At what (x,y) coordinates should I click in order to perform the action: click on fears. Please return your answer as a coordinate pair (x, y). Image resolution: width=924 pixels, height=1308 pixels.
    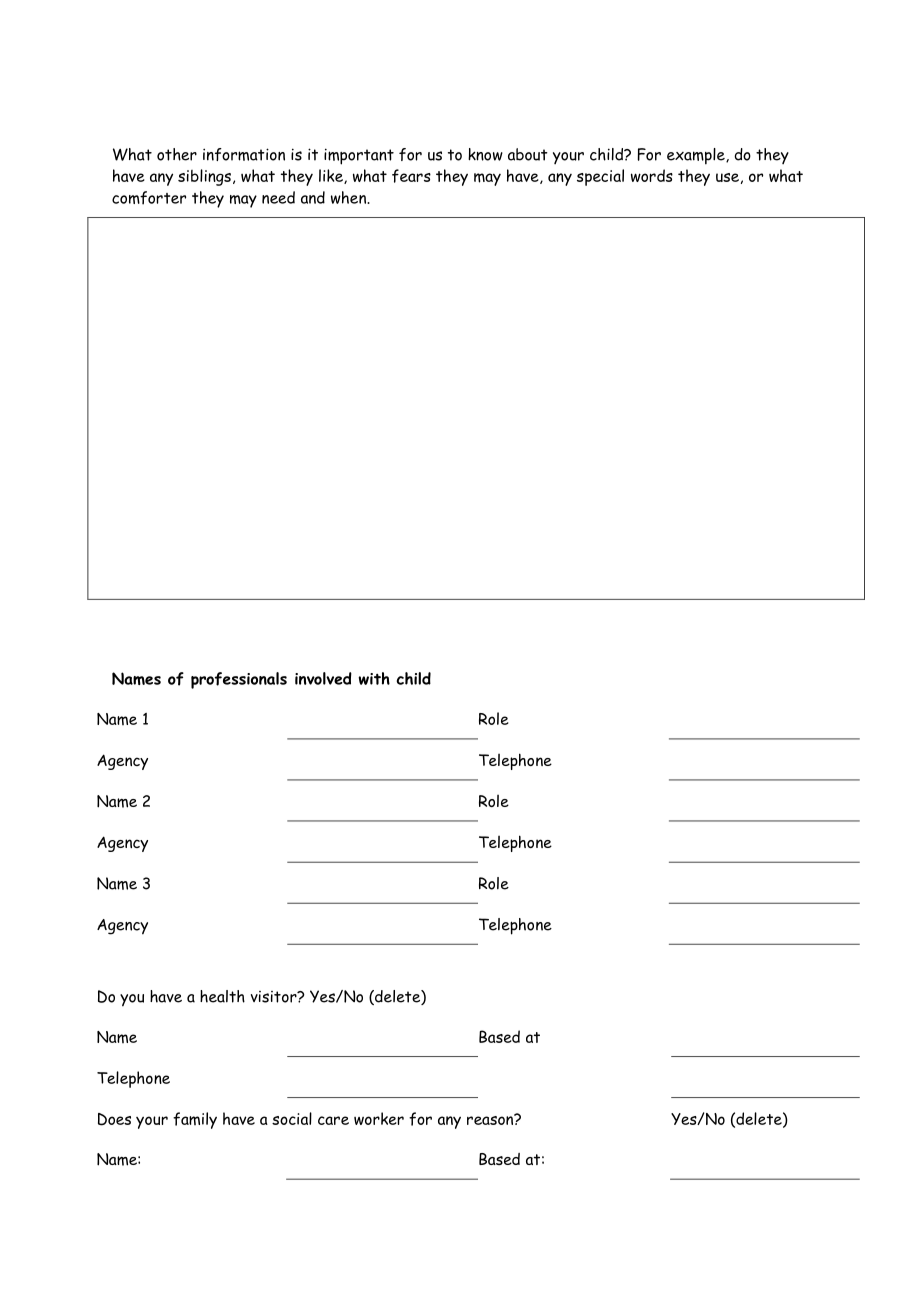
    Looking at the image, I should click on (411, 176).
